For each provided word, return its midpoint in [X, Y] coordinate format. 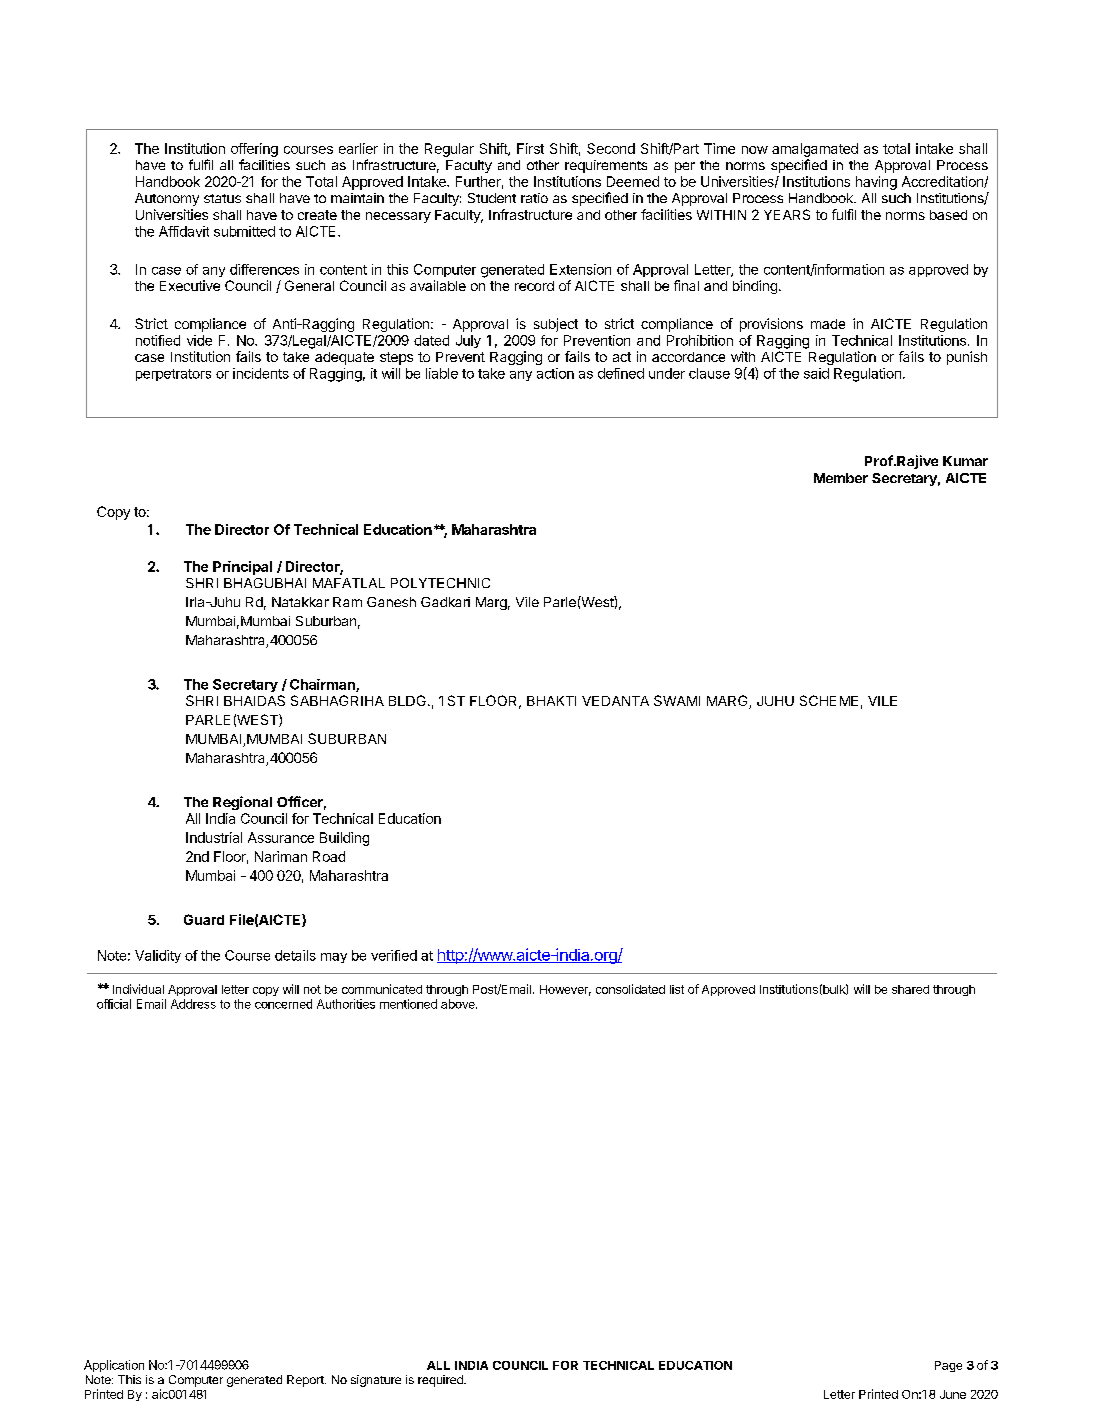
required [441, 1381]
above [459, 1004]
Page [948, 1366]
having [876, 183]
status [222, 198]
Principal [242, 568]
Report [306, 1381]
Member [841, 478]
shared [910, 989]
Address [193, 1004]
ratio [534, 198]
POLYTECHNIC [440, 583]
